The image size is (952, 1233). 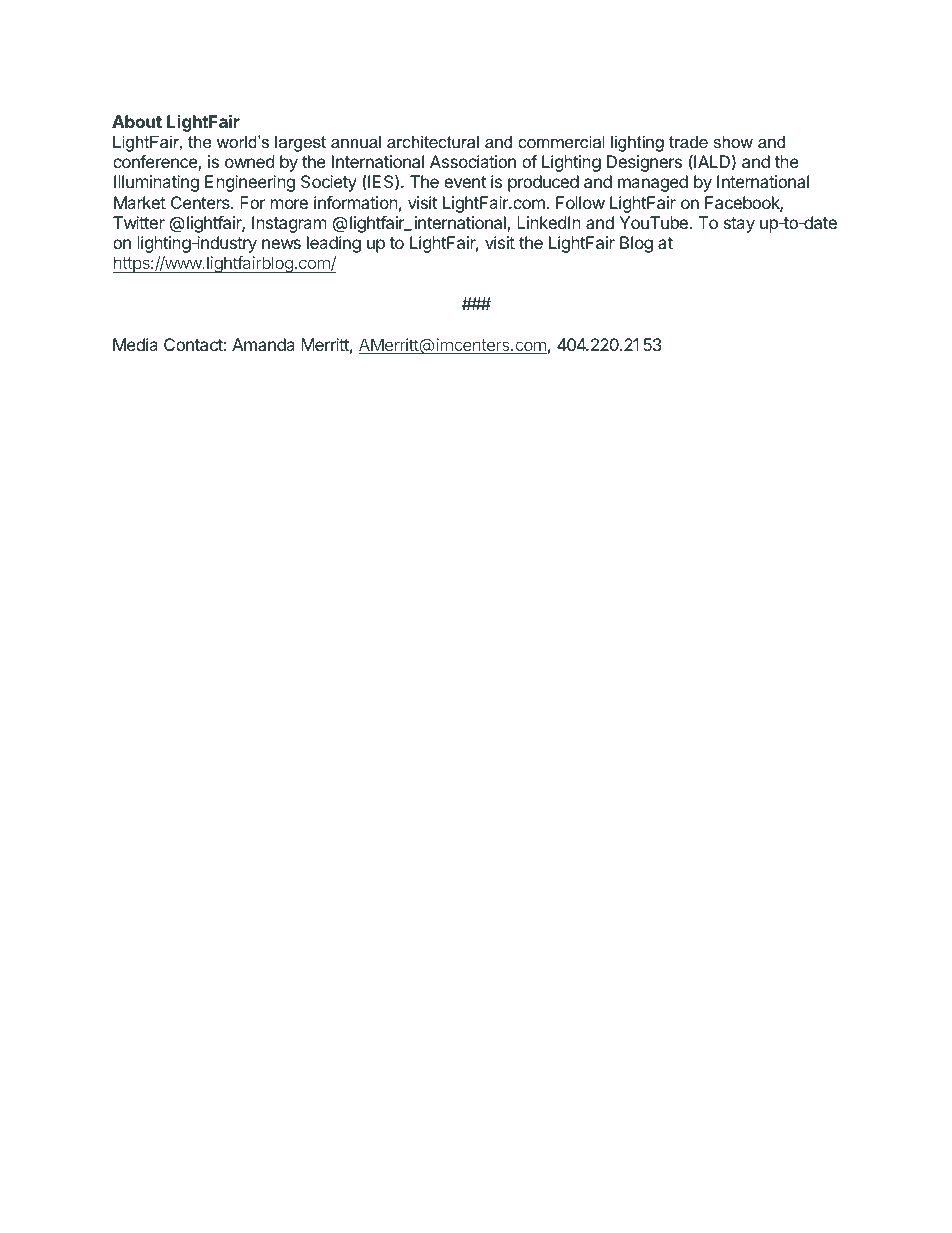 What do you see at coordinates (653, 183) in the screenshot?
I see `managed` at bounding box center [653, 183].
